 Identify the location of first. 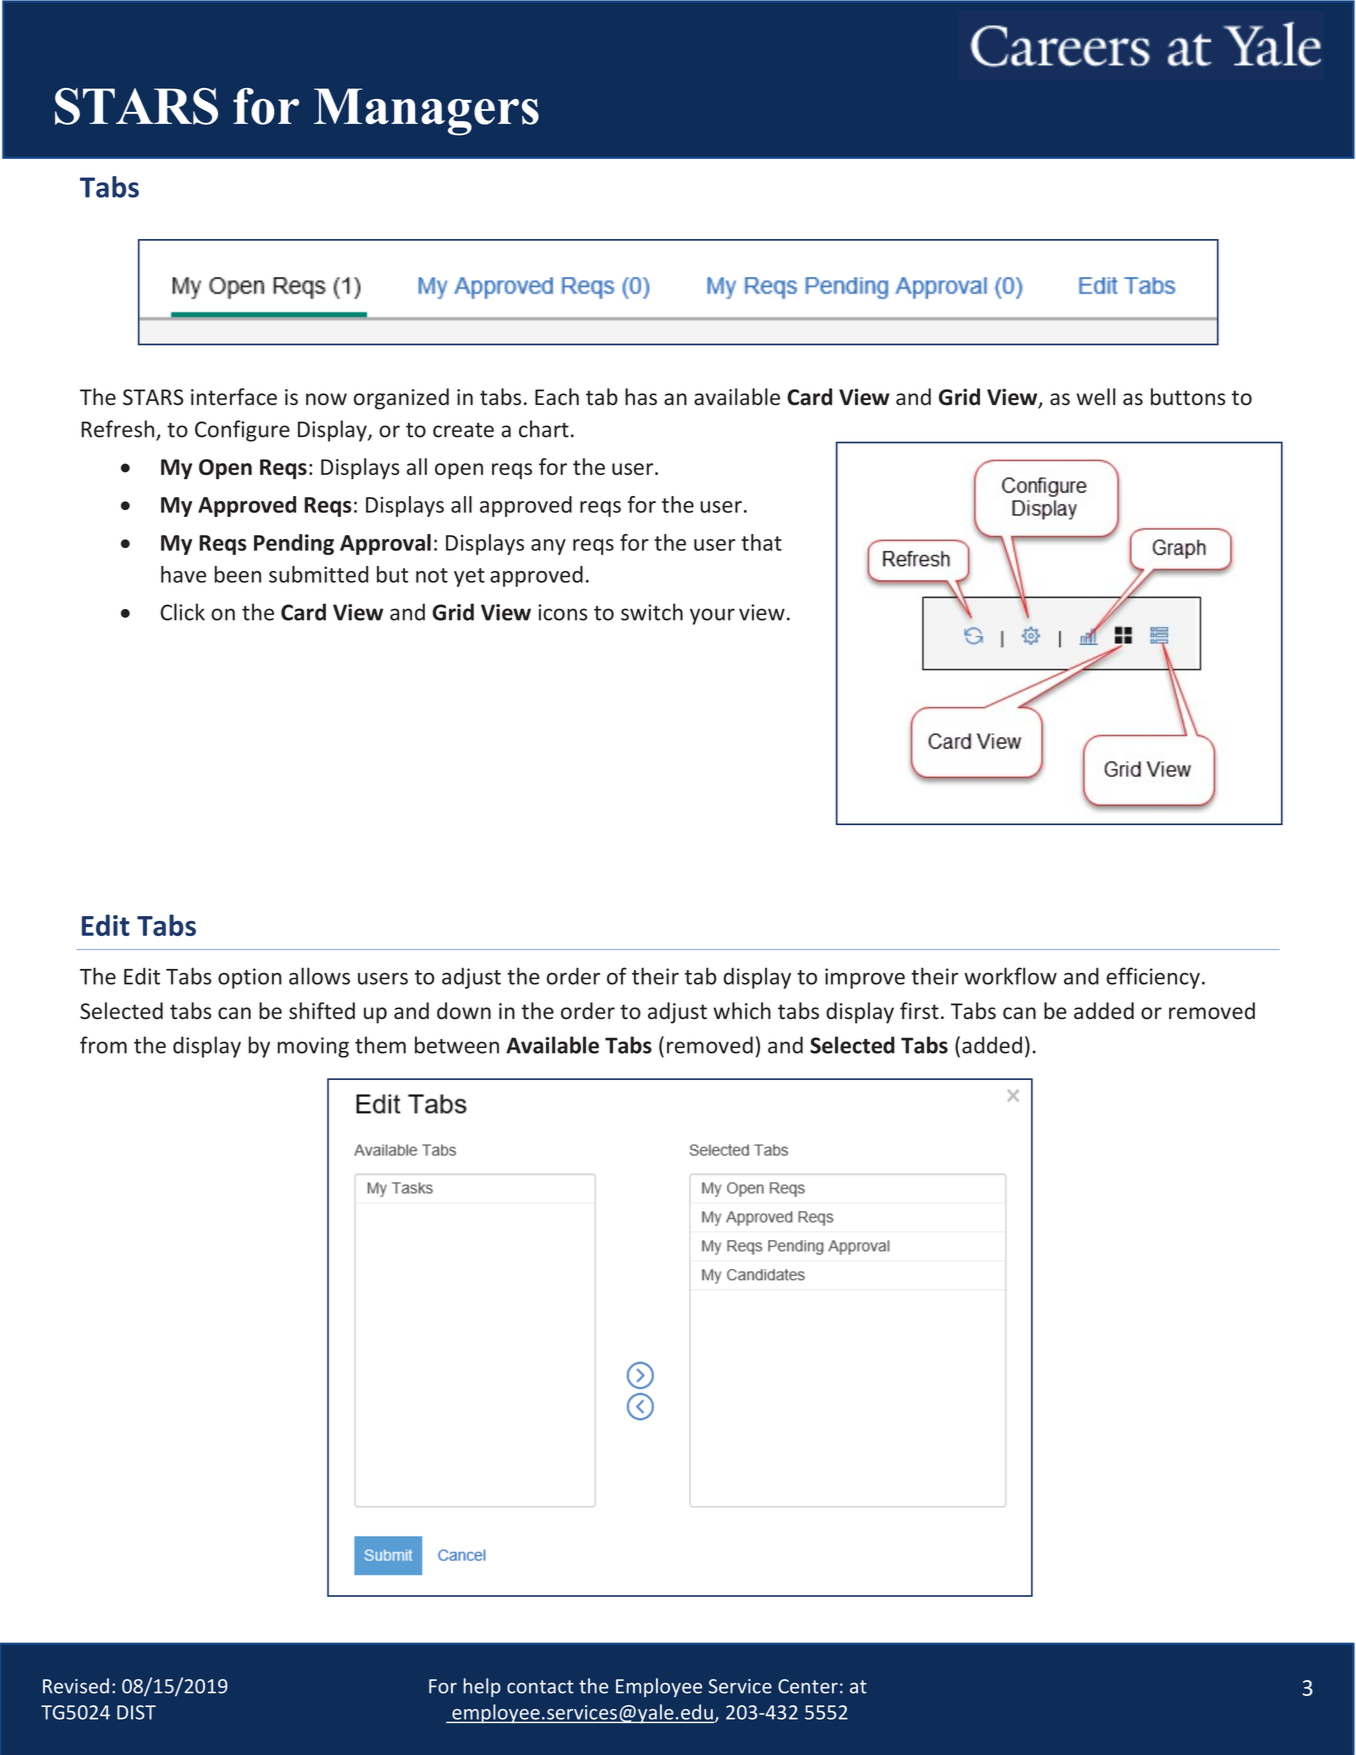
(919, 1011).
